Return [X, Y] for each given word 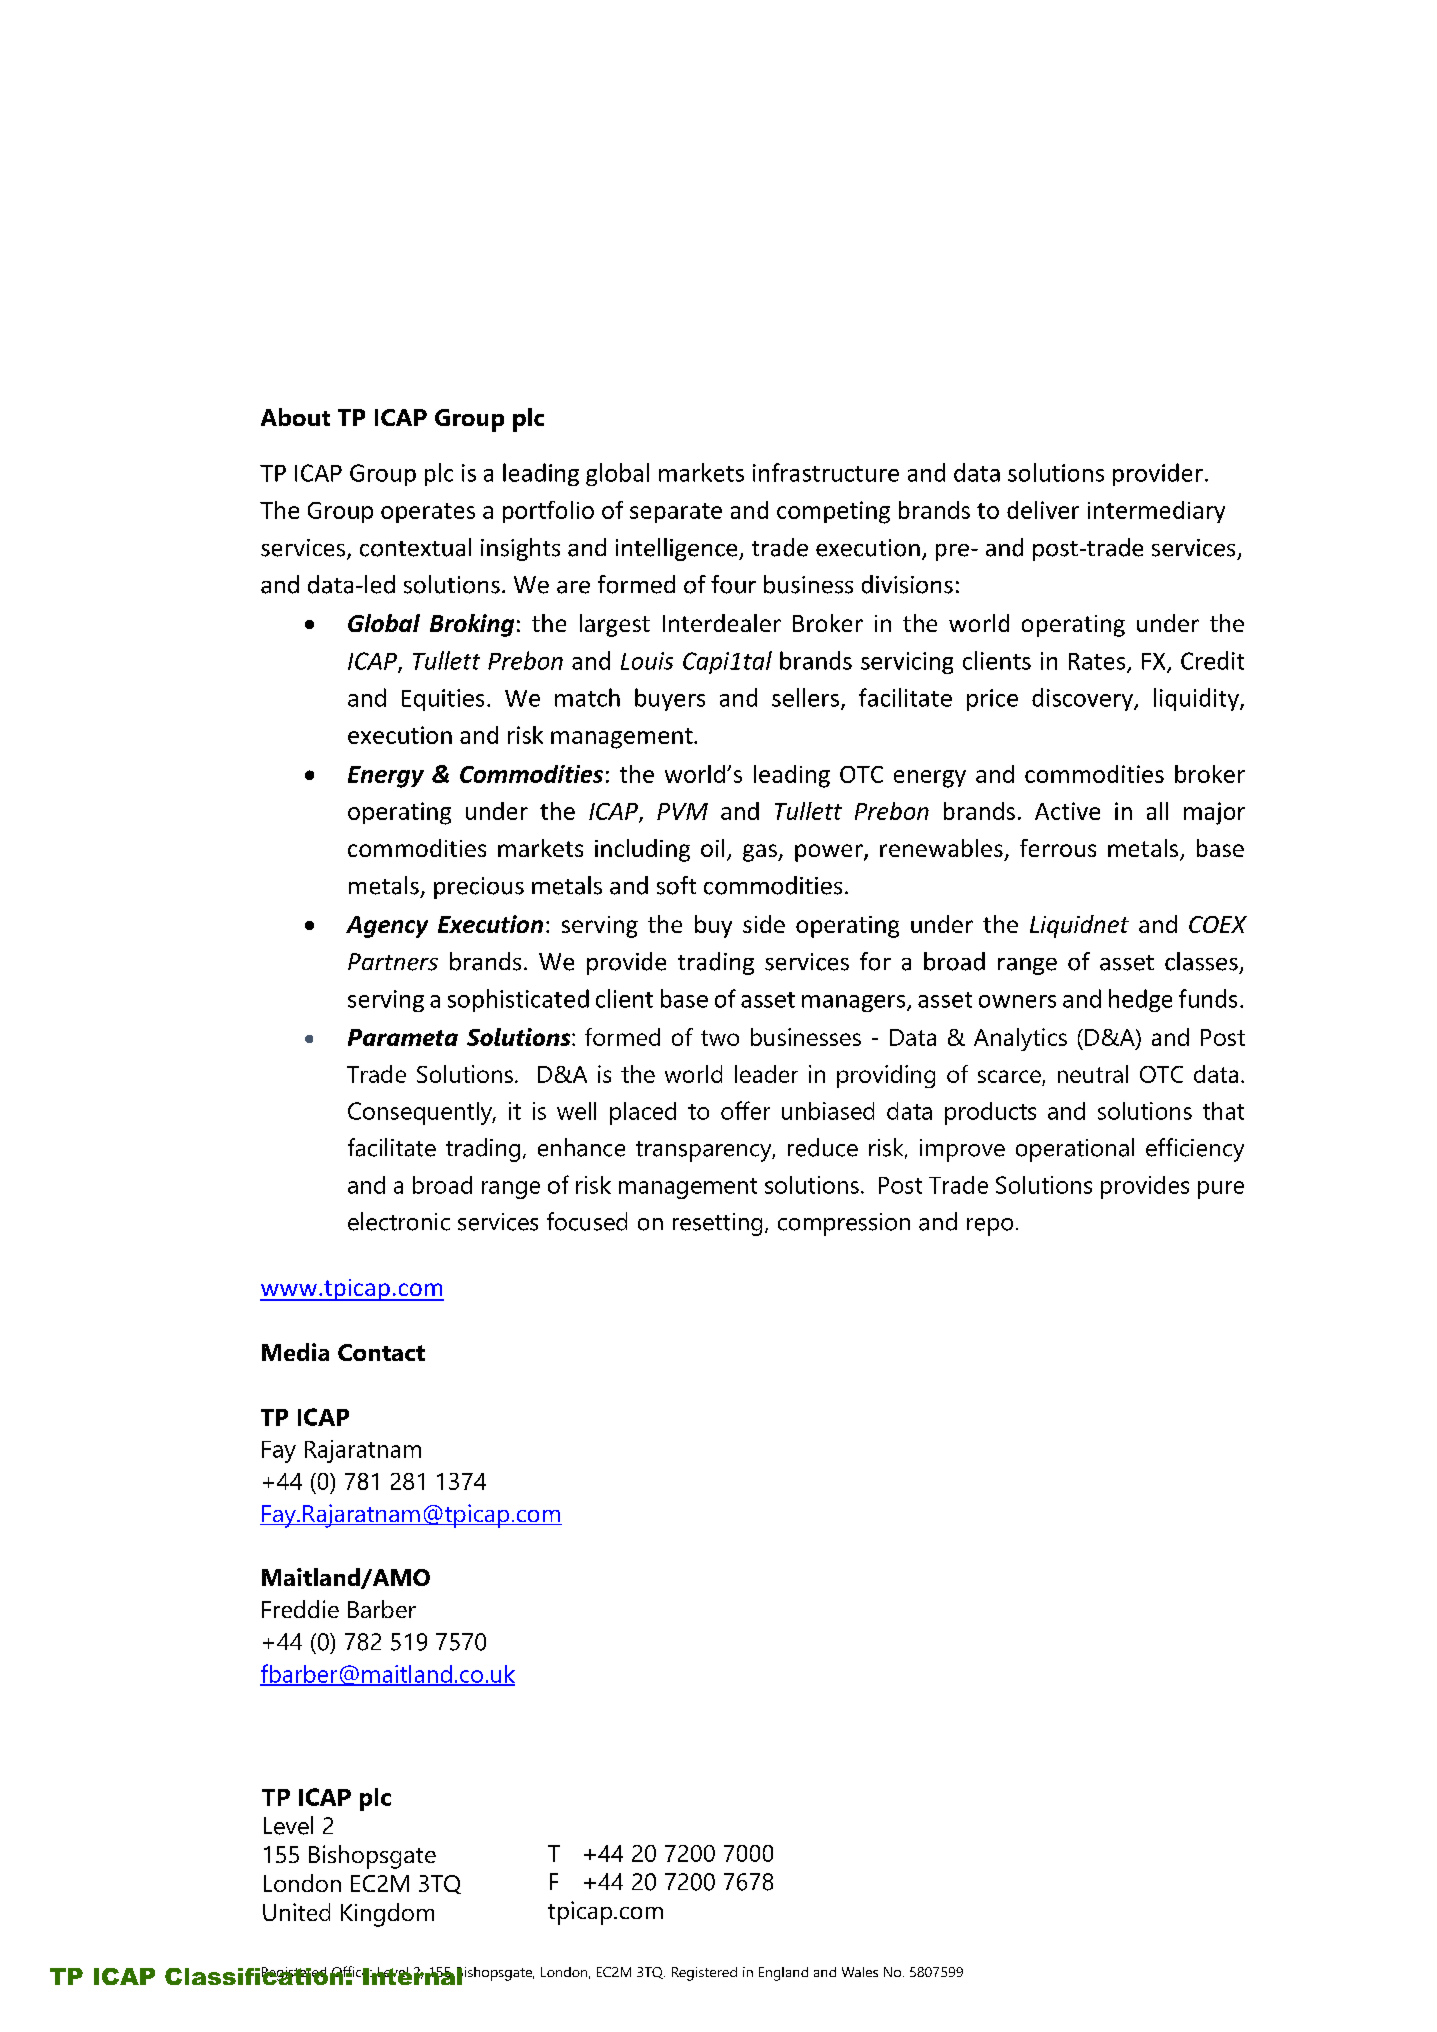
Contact [381, 1352]
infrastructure [826, 472]
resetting [717, 1224]
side [764, 924]
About [295, 417]
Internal [412, 1976]
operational [1075, 1150]
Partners [393, 962]
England [783, 1974]
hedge [1140, 1000]
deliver [1043, 510]
